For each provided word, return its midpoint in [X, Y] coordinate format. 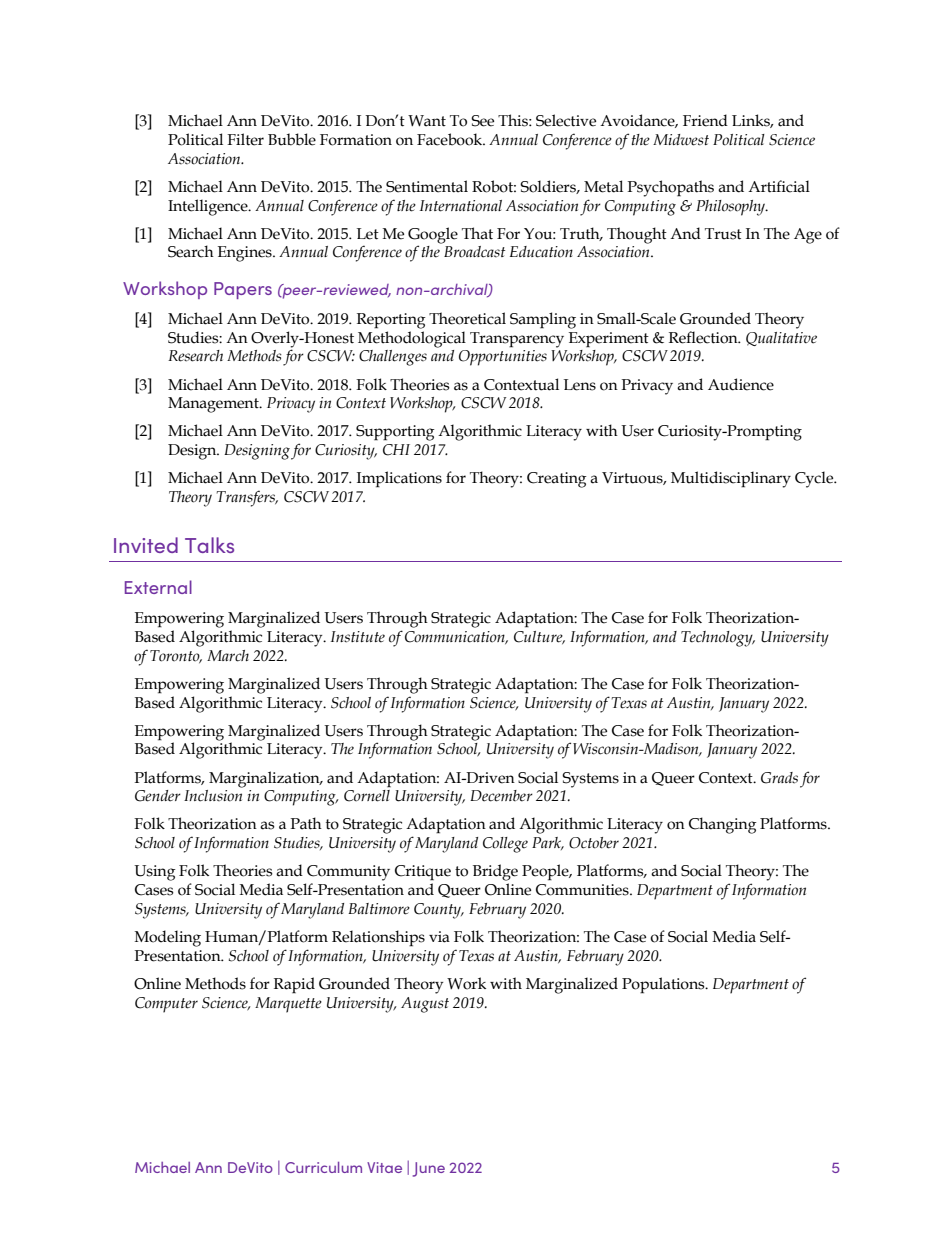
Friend [705, 120]
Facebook [451, 139]
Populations [664, 985]
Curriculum [323, 1167]
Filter [245, 139]
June [429, 1169]
